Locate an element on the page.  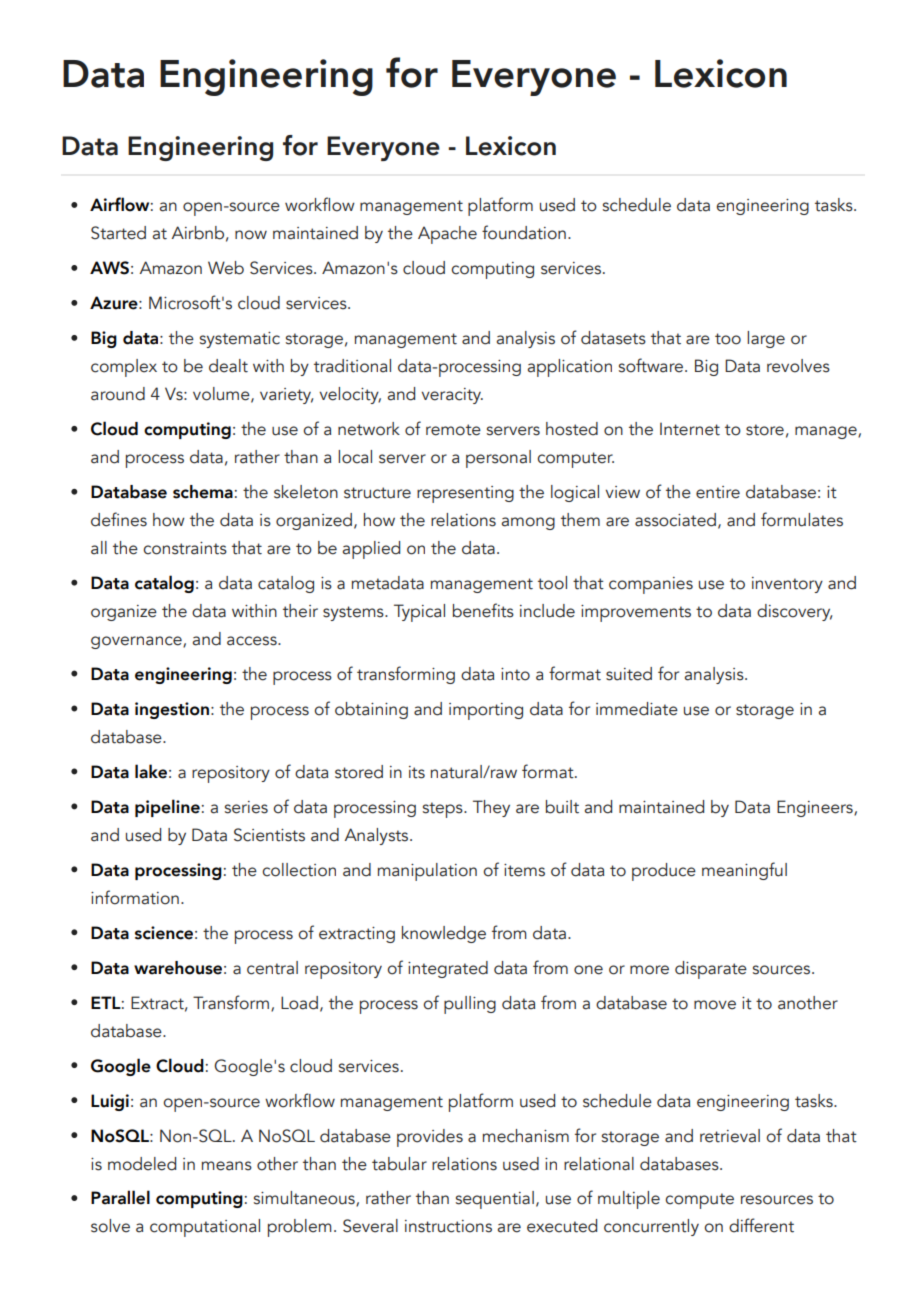
immediate is located at coordinates (637, 709).
